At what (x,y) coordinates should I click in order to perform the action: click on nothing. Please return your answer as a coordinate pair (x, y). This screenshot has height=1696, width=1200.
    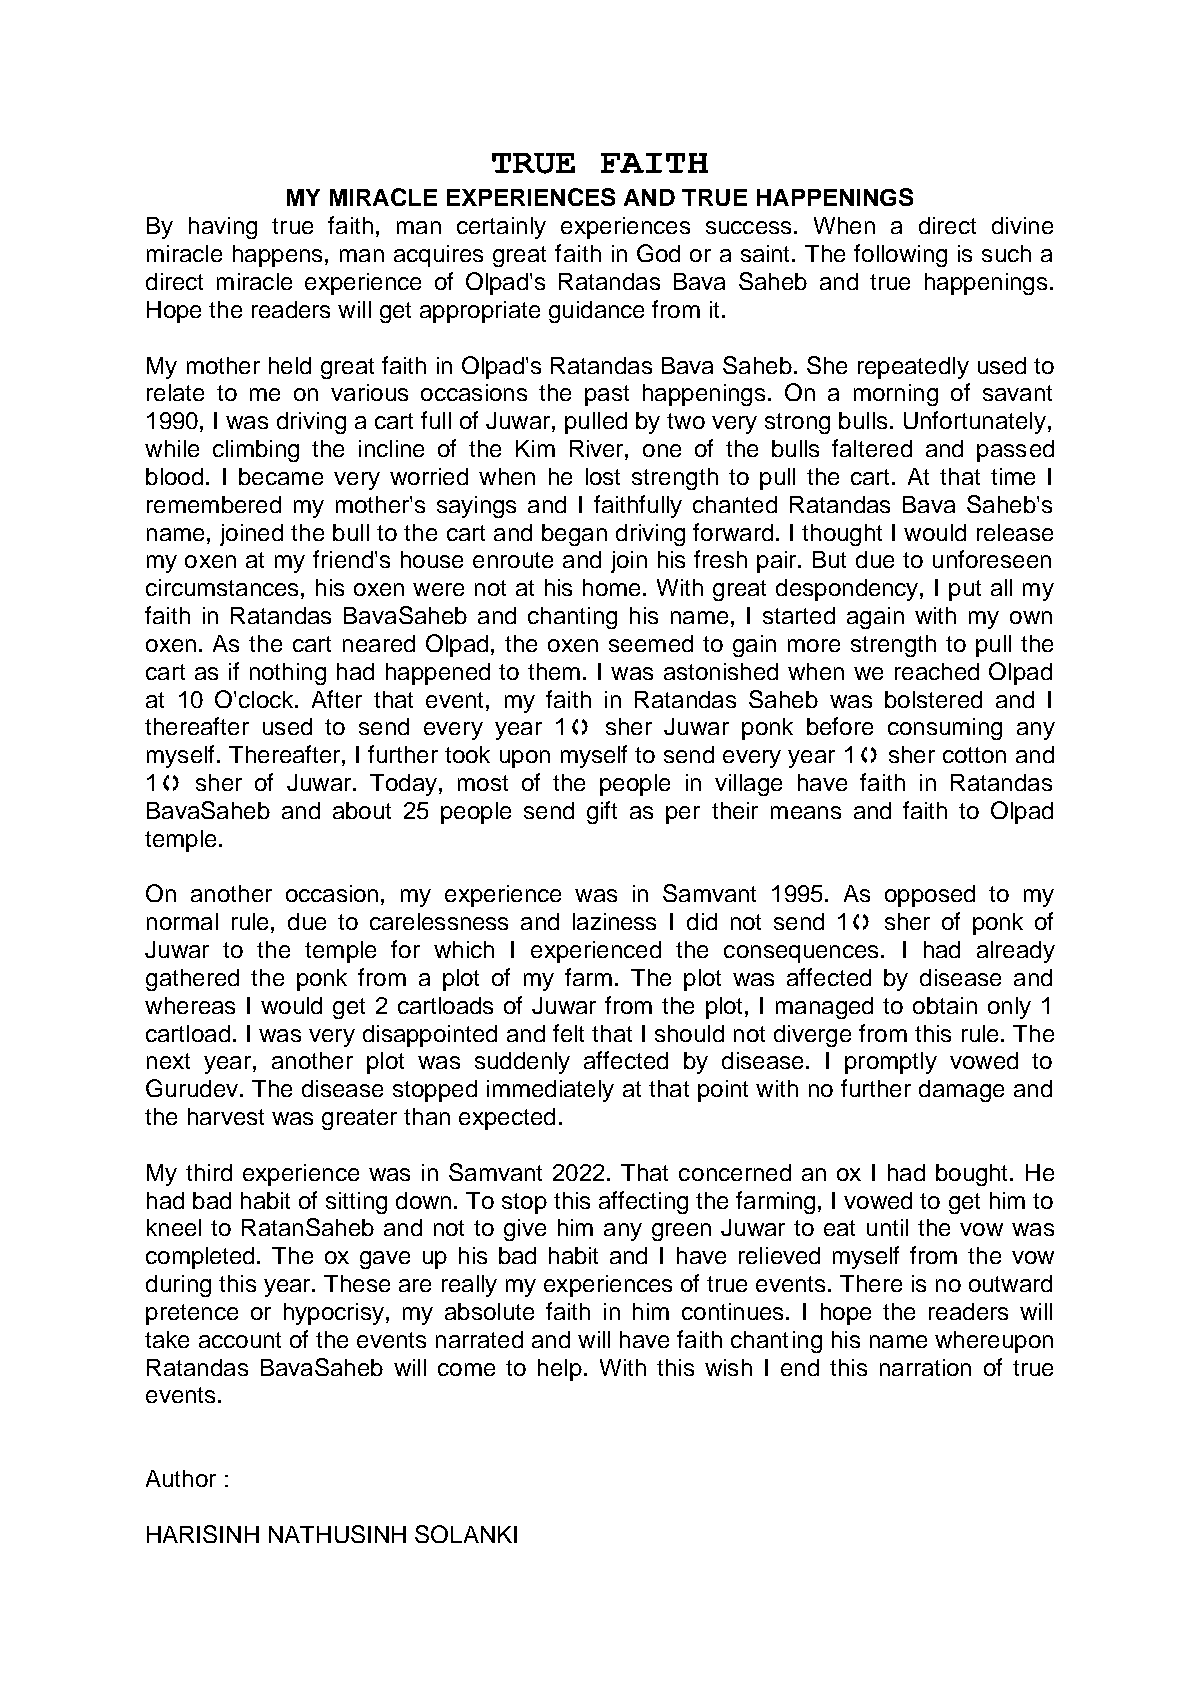
    Looking at the image, I should click on (288, 674).
